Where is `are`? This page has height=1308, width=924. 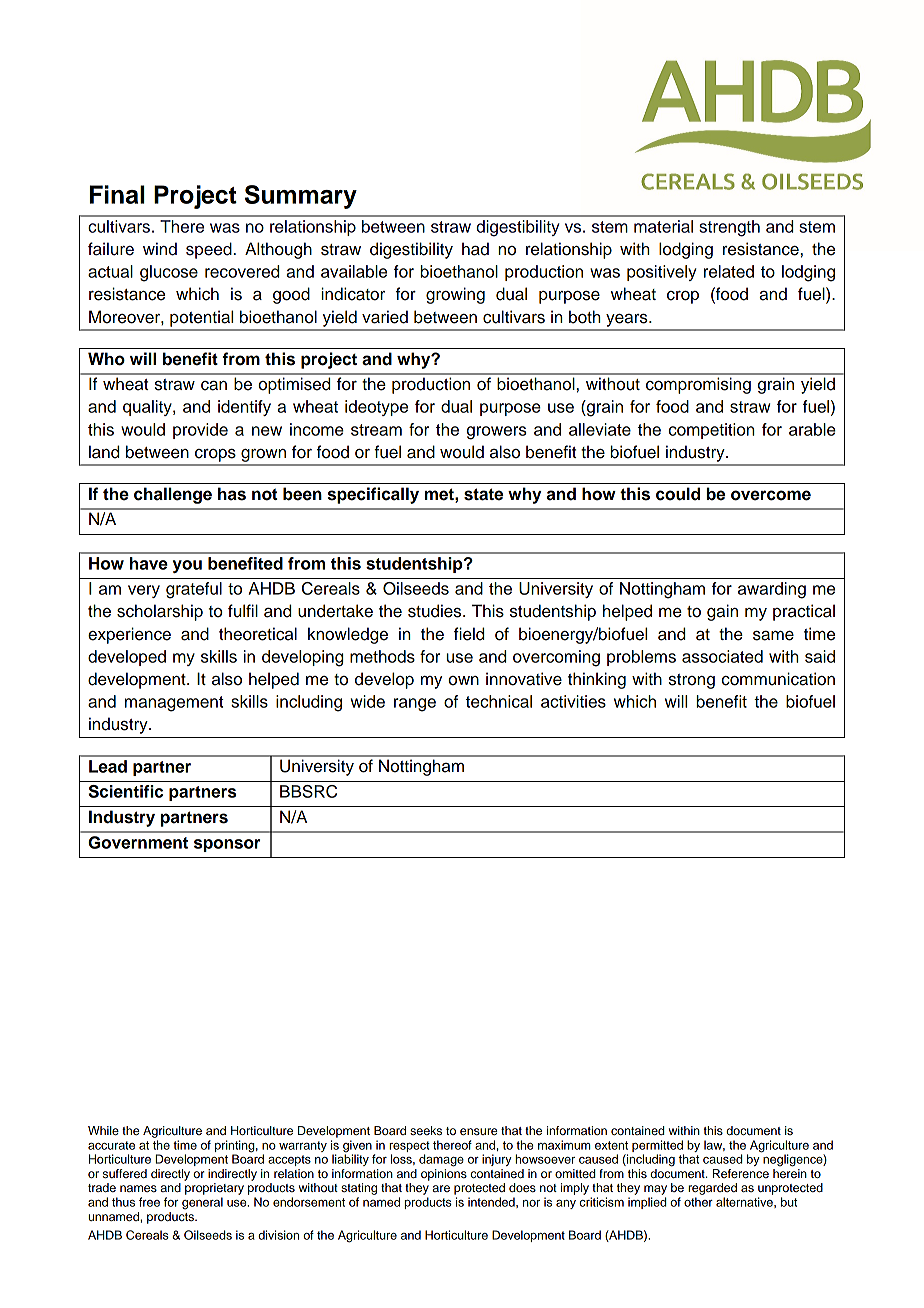
are is located at coordinates (441, 1188).
